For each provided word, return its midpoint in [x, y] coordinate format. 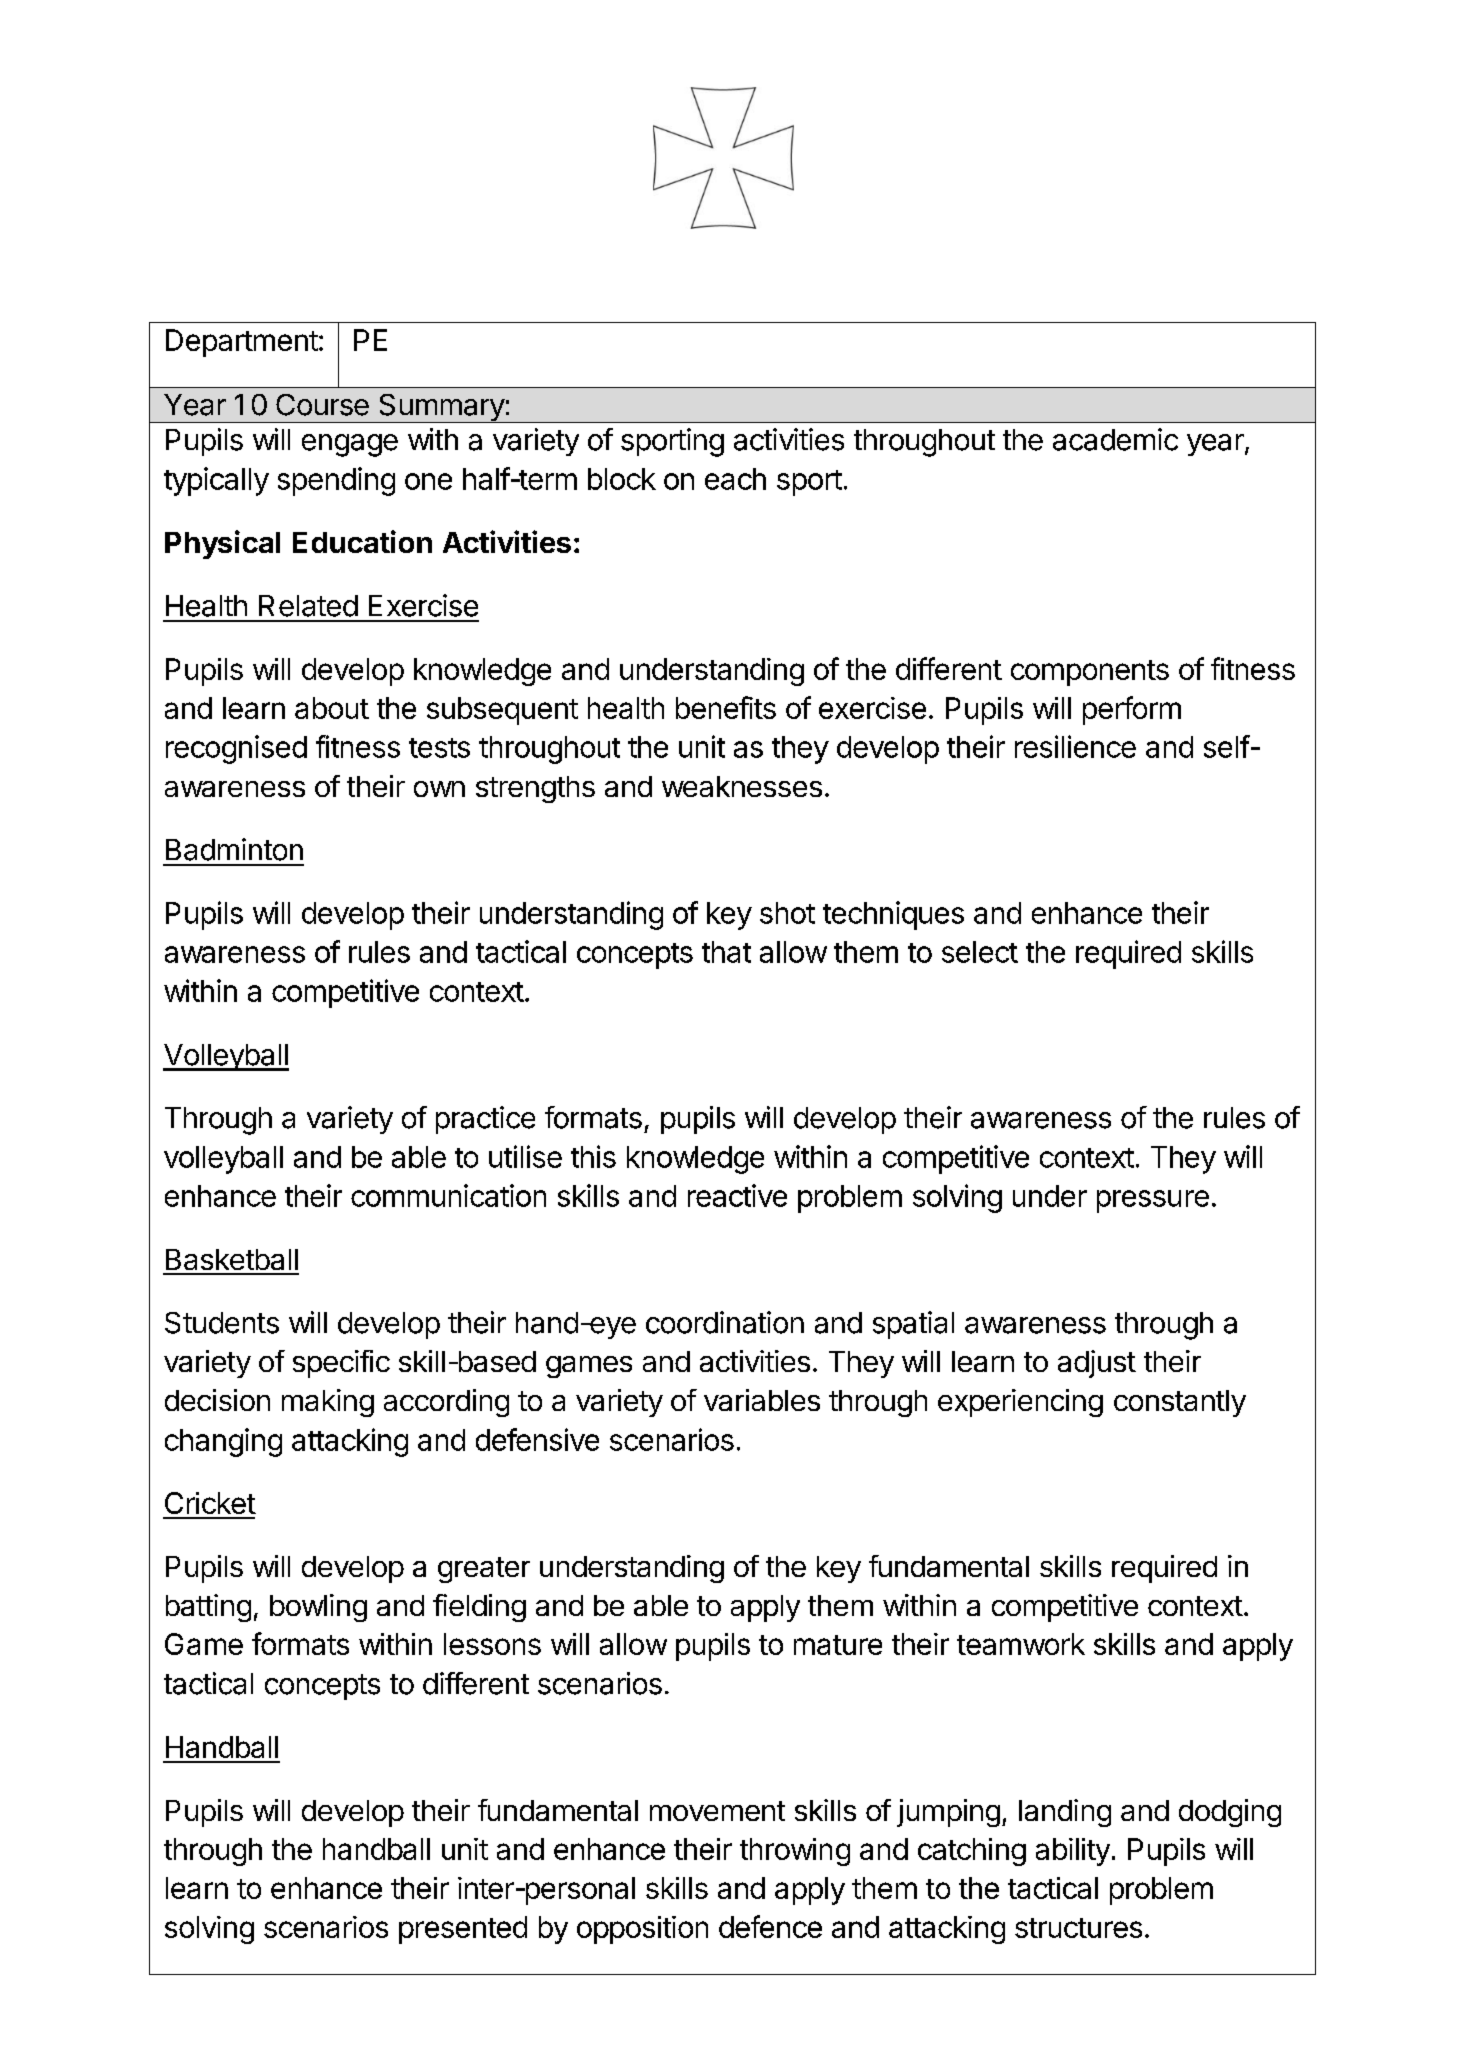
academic [1115, 439]
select [980, 952]
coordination [725, 1322]
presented [463, 1930]
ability [1073, 1852]
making [328, 1403]
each [735, 479]
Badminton [234, 849]
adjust [1097, 1364]
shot [787, 913]
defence [770, 1926]
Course [322, 405]
